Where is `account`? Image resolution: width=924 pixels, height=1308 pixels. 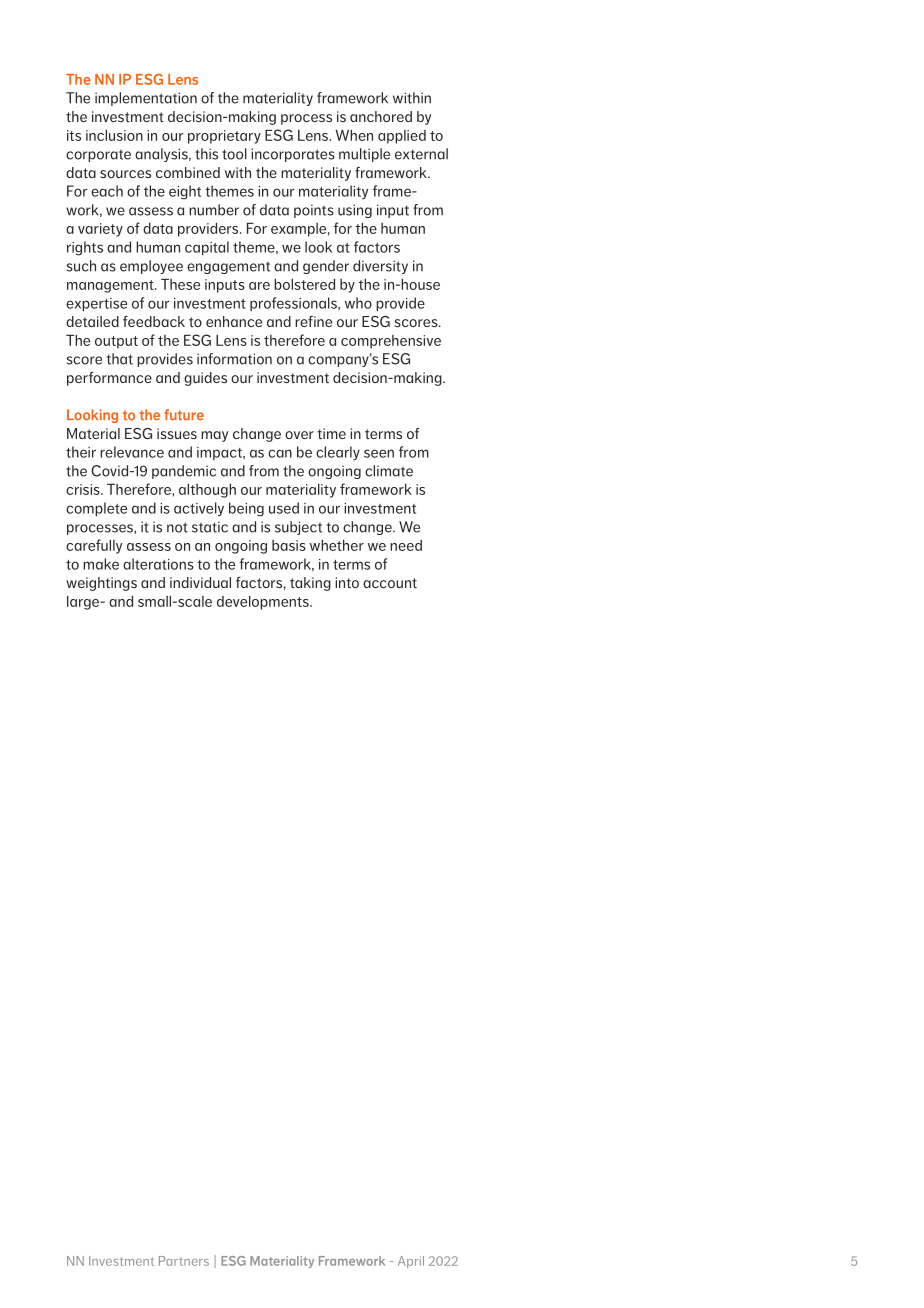
account is located at coordinates (390, 583).
